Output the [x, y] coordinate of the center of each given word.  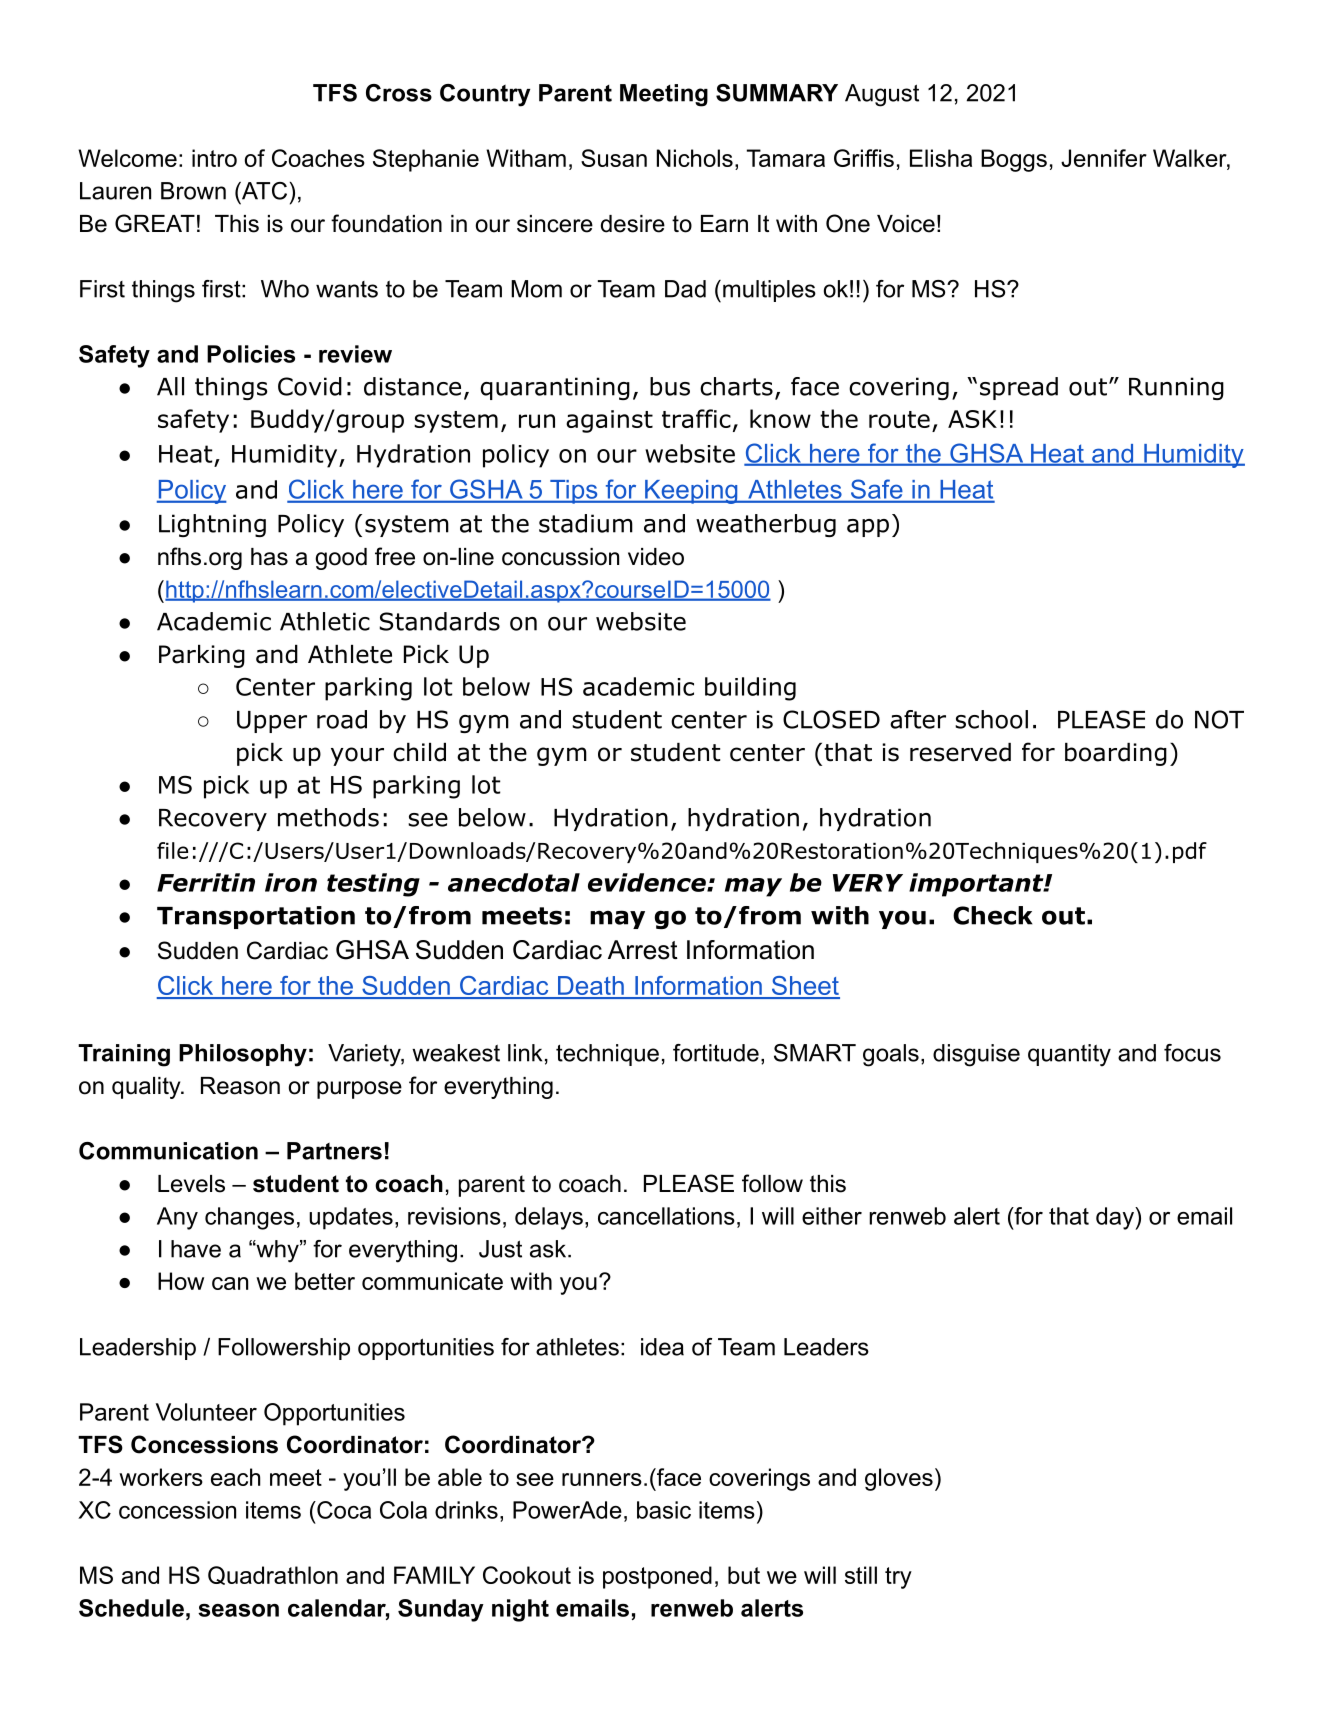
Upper [272, 722]
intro [214, 158]
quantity [1069, 1055]
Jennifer [1104, 158]
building [750, 689]
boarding [1116, 754]
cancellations [666, 1216]
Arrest [643, 950]
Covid [310, 386]
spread [1019, 388]
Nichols [695, 158]
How [181, 1281]
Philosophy [243, 1055]
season [238, 1610]
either [832, 1216]
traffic [696, 418]
